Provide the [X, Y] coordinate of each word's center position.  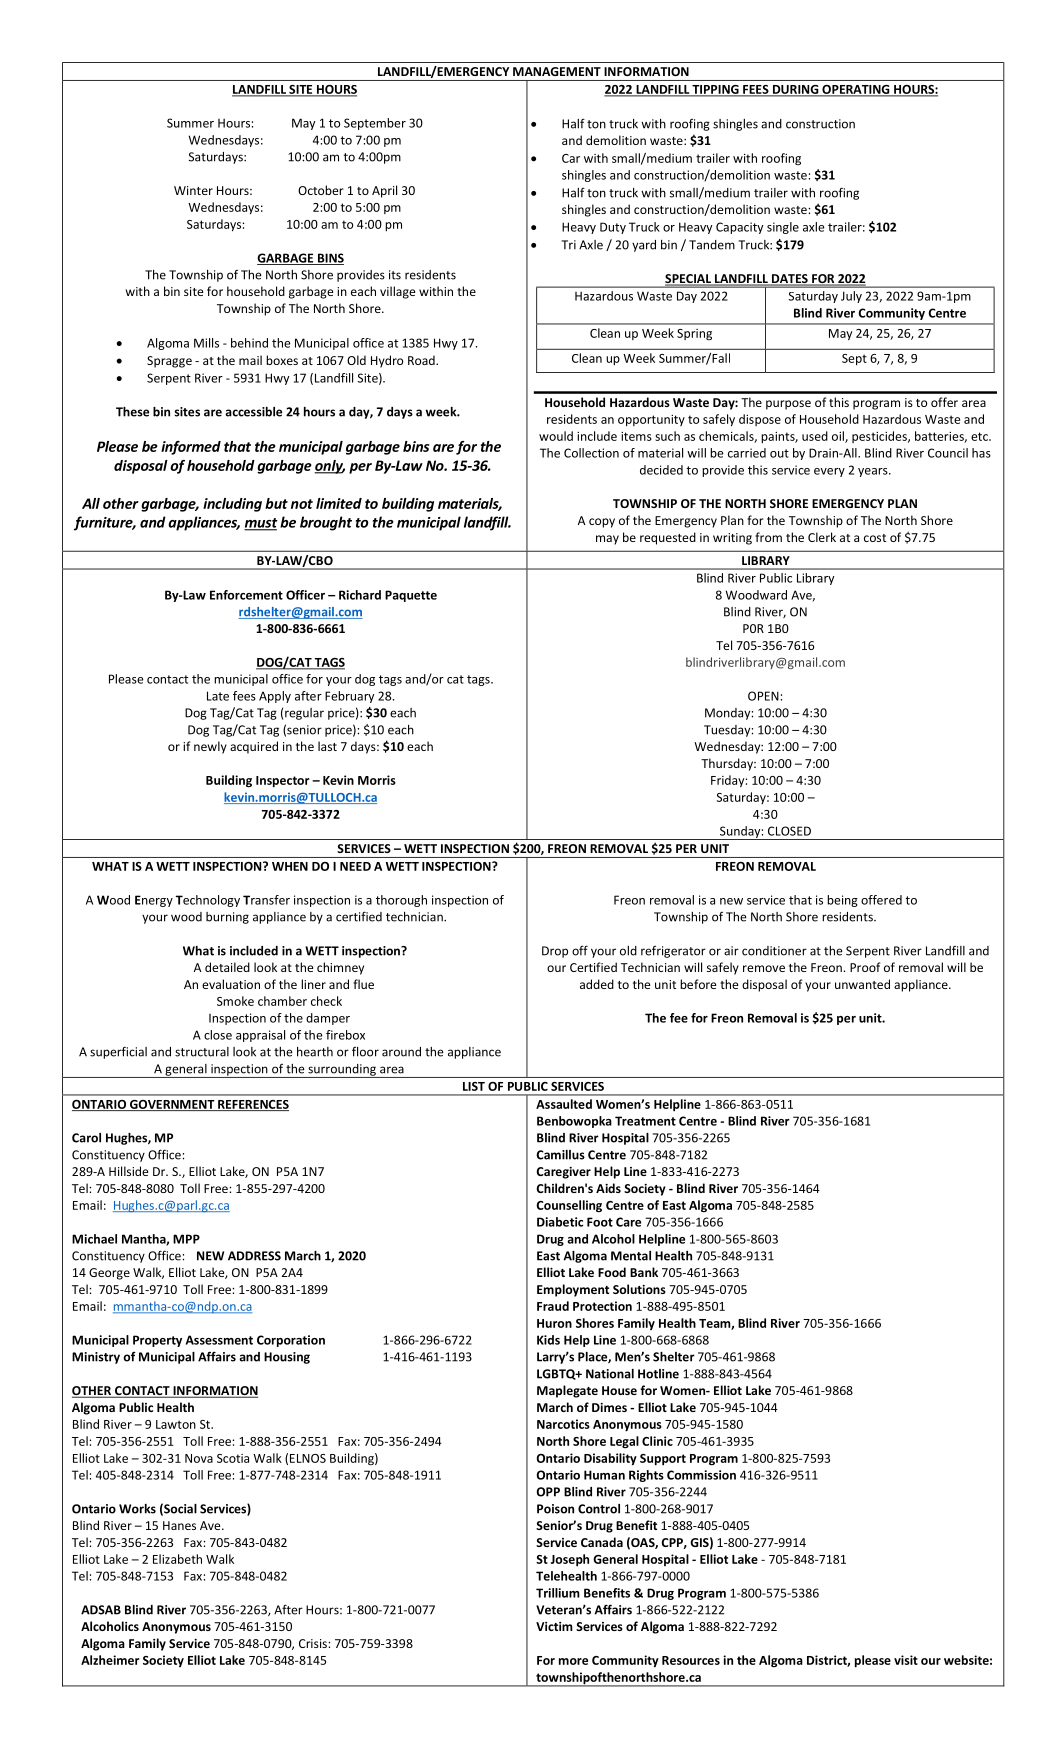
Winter [193, 190]
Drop [555, 952]
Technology [208, 901]
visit [906, 1660]
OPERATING [856, 90]
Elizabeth [177, 1559]
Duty [613, 228]
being [842, 901]
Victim [554, 1626]
